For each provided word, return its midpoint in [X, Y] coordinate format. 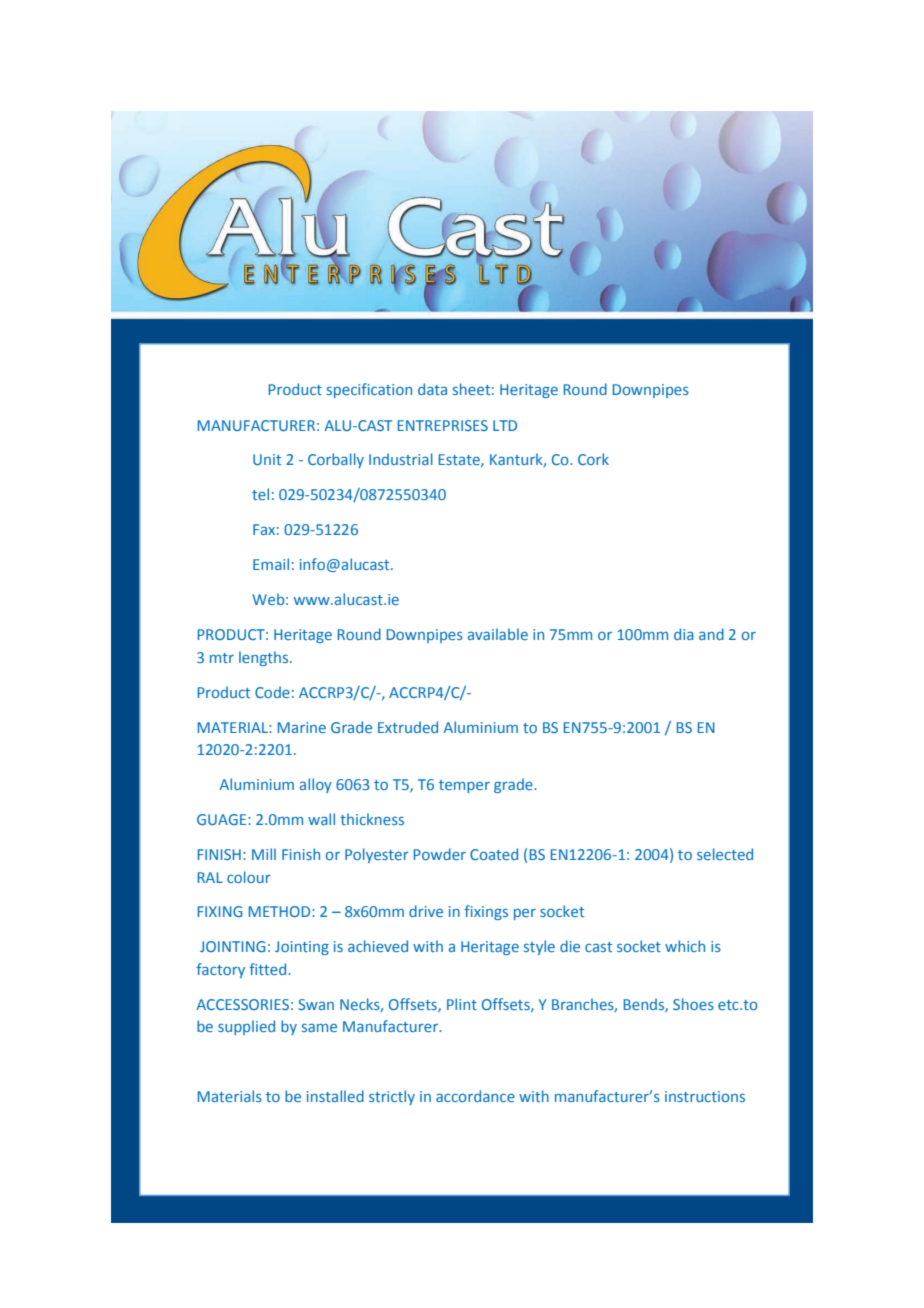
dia [684, 634]
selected [725, 854]
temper [464, 786]
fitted [269, 969]
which [685, 946]
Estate [460, 460]
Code [272, 692]
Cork [593, 459]
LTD [505, 425]
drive [426, 911]
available [498, 634]
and [711, 634]
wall [321, 819]
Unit [267, 459]
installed [335, 1096]
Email [271, 564]
